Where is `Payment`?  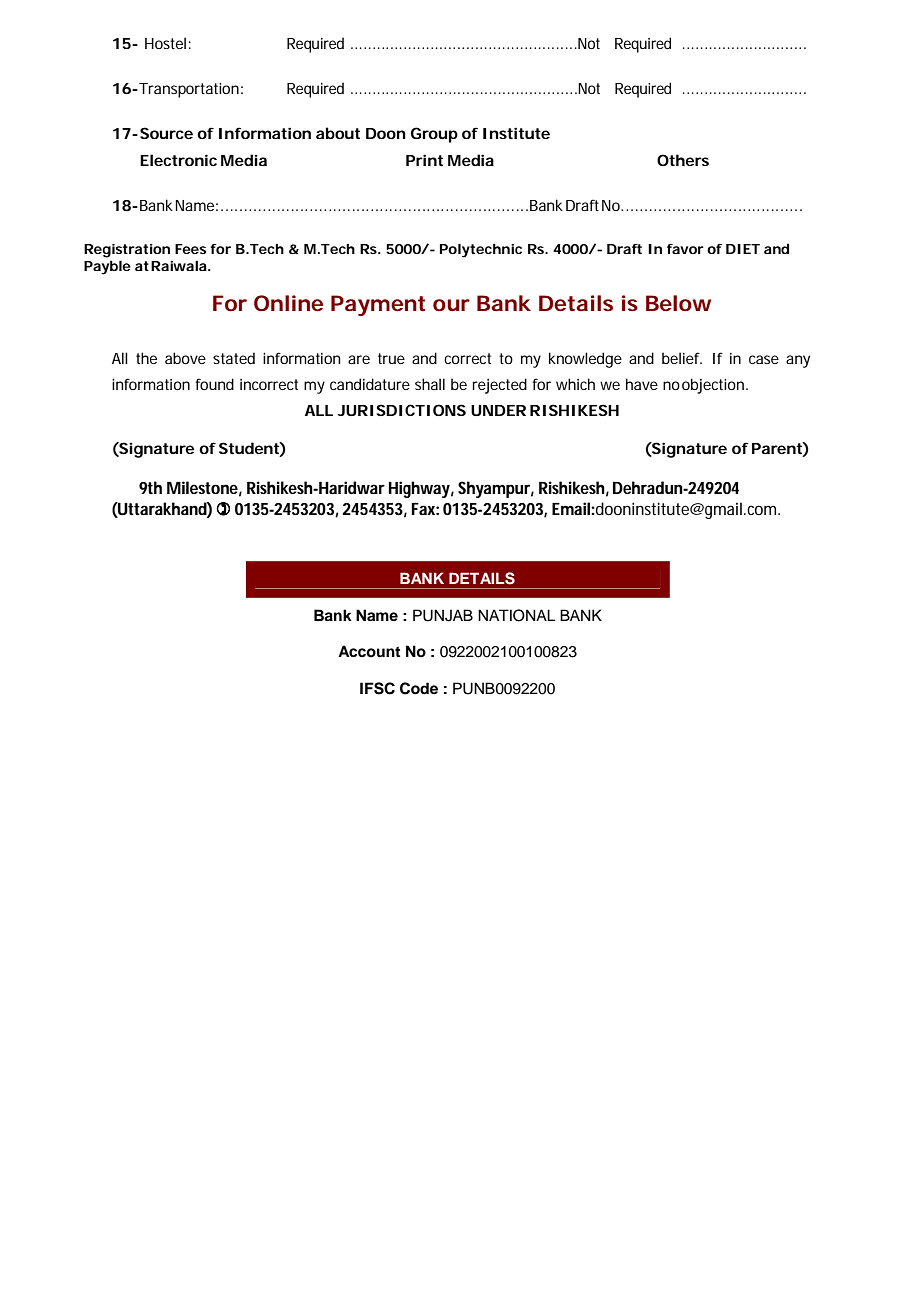
Payment is located at coordinates (378, 305).
